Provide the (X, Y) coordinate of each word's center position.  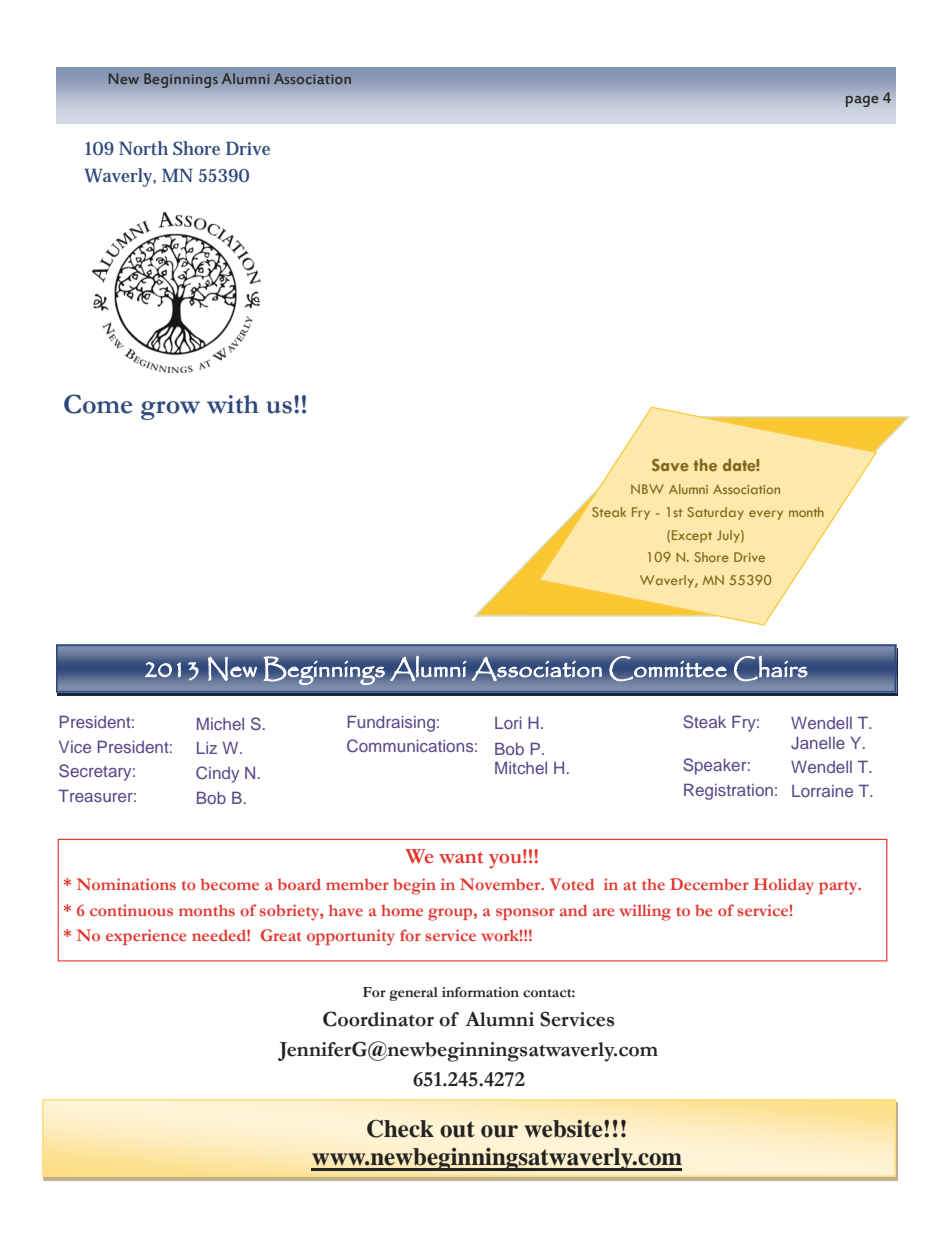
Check (400, 1129)
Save (670, 465)
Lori (508, 723)
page (862, 101)
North (143, 148)
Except (692, 536)
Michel (220, 723)
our (499, 1131)
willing (645, 912)
